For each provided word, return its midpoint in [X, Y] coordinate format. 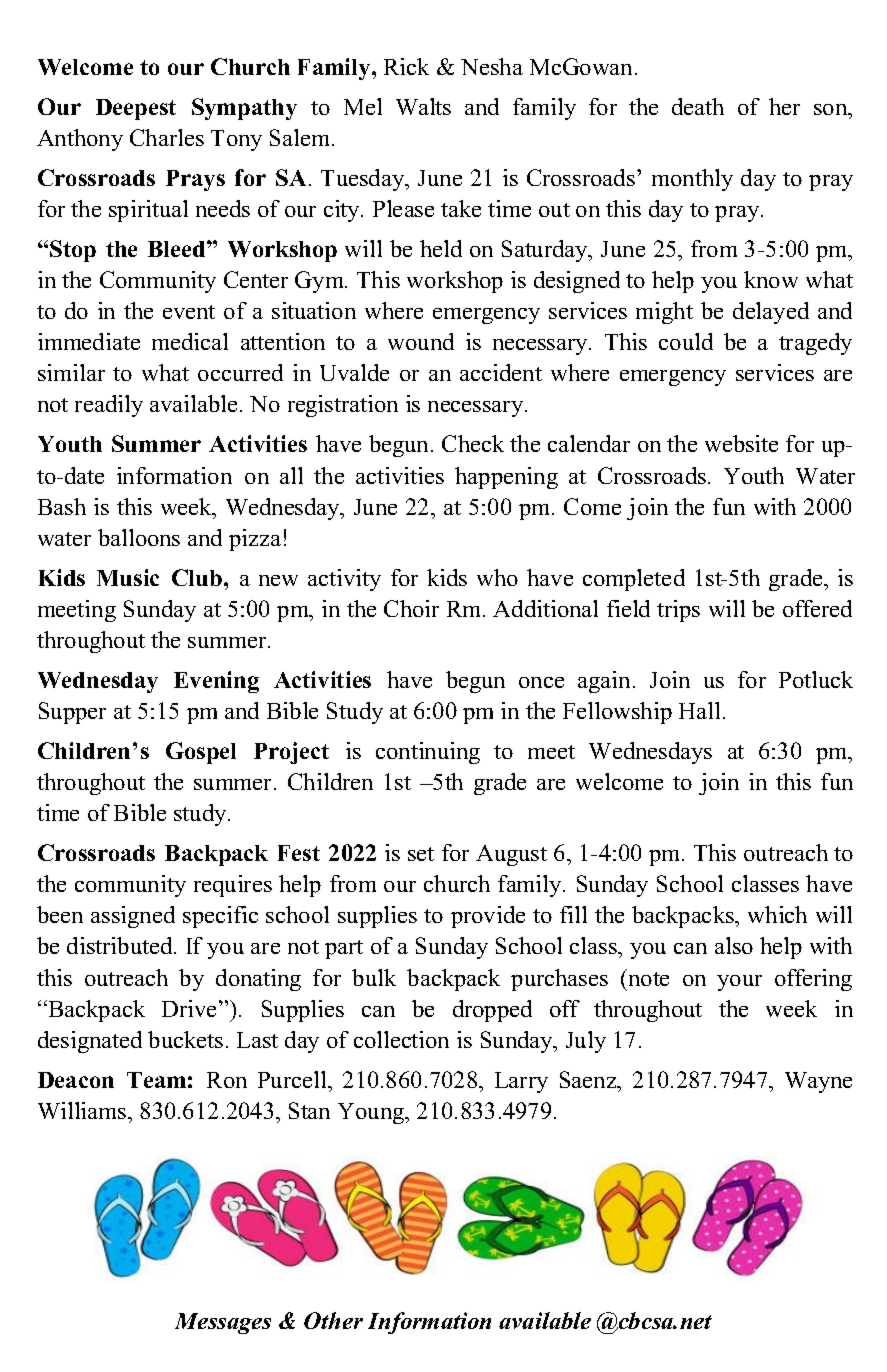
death [698, 106]
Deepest [136, 109]
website [741, 443]
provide [488, 917]
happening [506, 478]
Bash [62, 506]
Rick [406, 66]
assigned [133, 917]
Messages [223, 1323]
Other [333, 1320]
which [777, 914]
